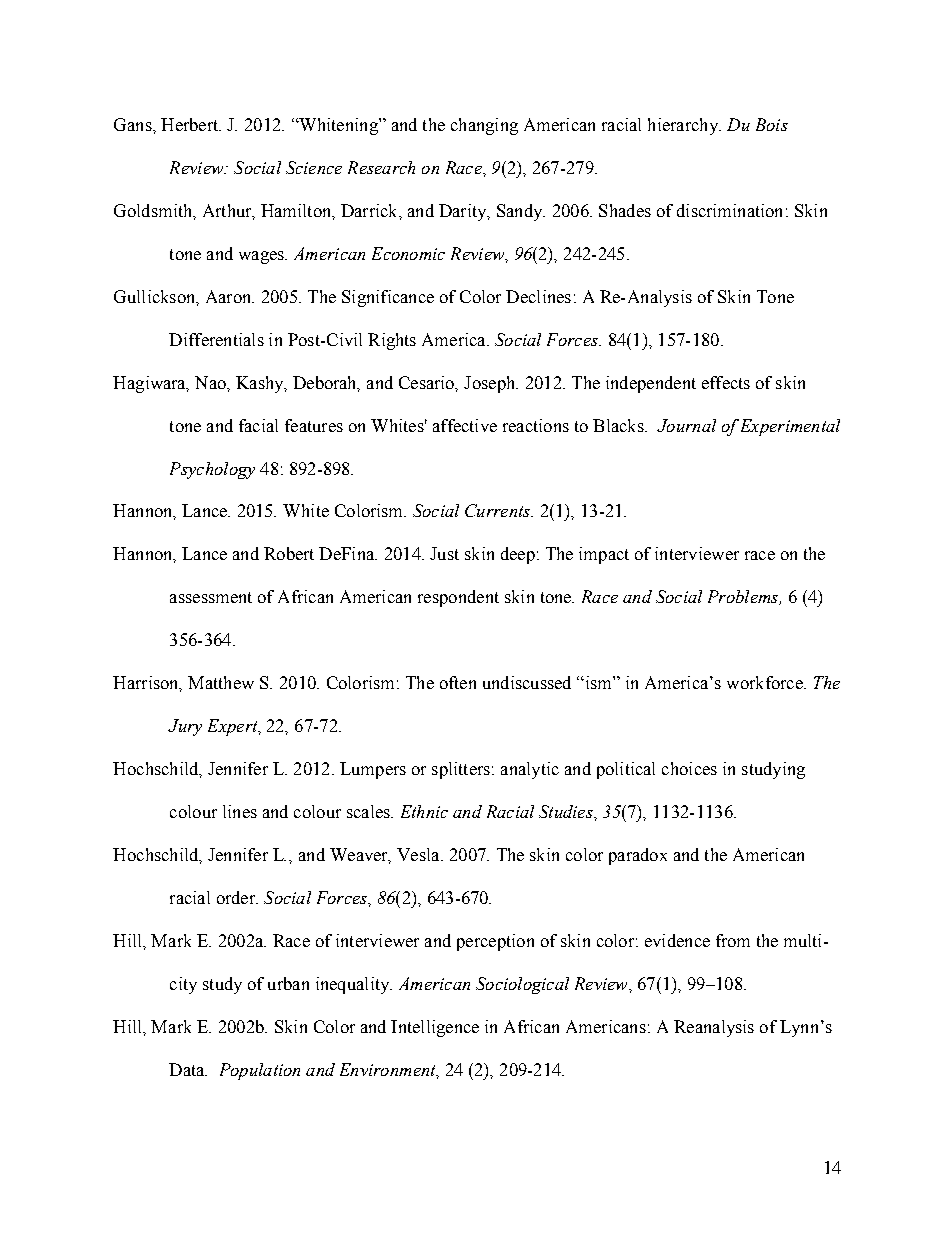 Image resolution: width=952 pixels, height=1233 pixels. I want to click on choices, so click(689, 768).
